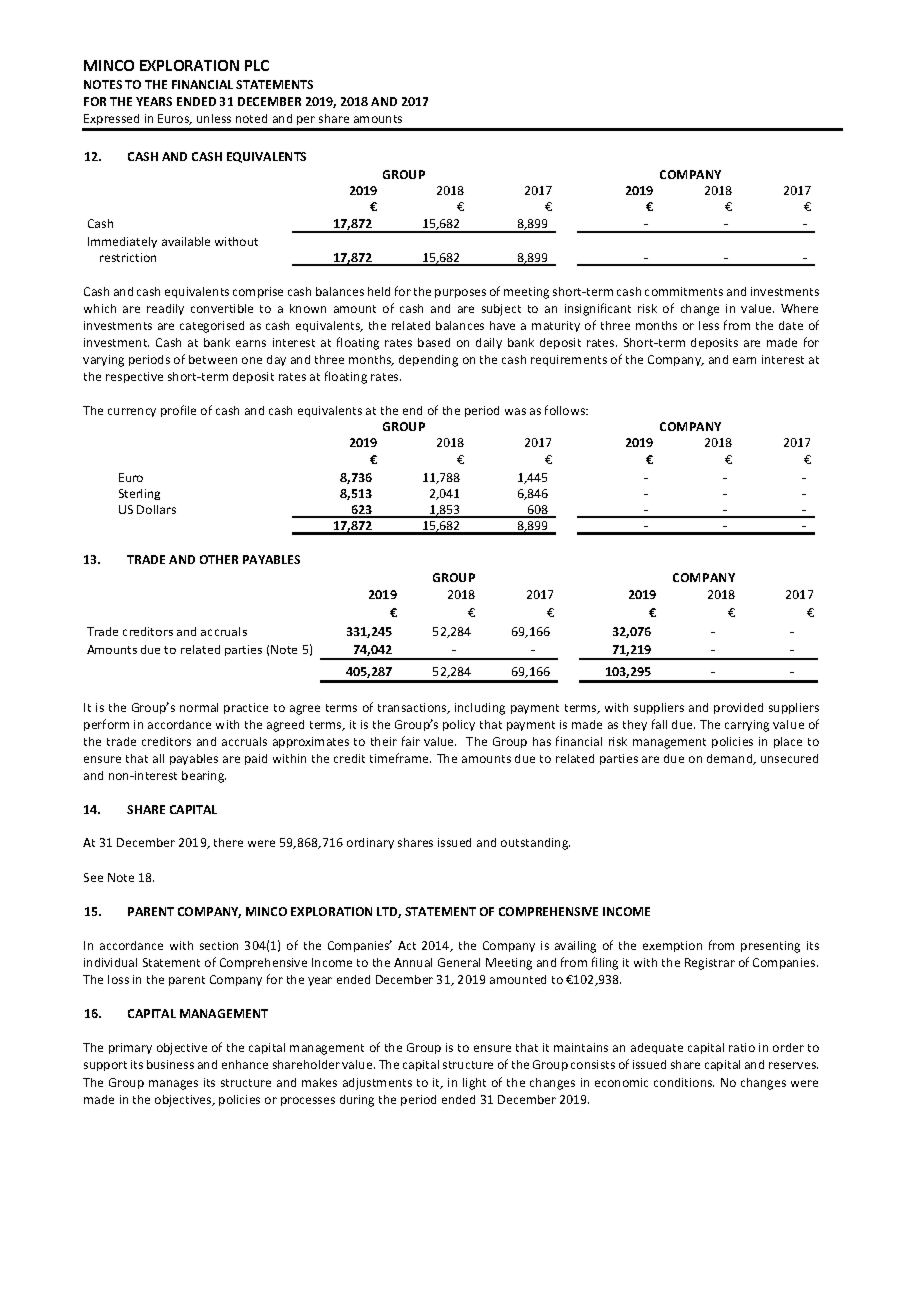 The width and height of the document is (924, 1308). What do you see at coordinates (684, 1082) in the document?
I see `conditions` at bounding box center [684, 1082].
